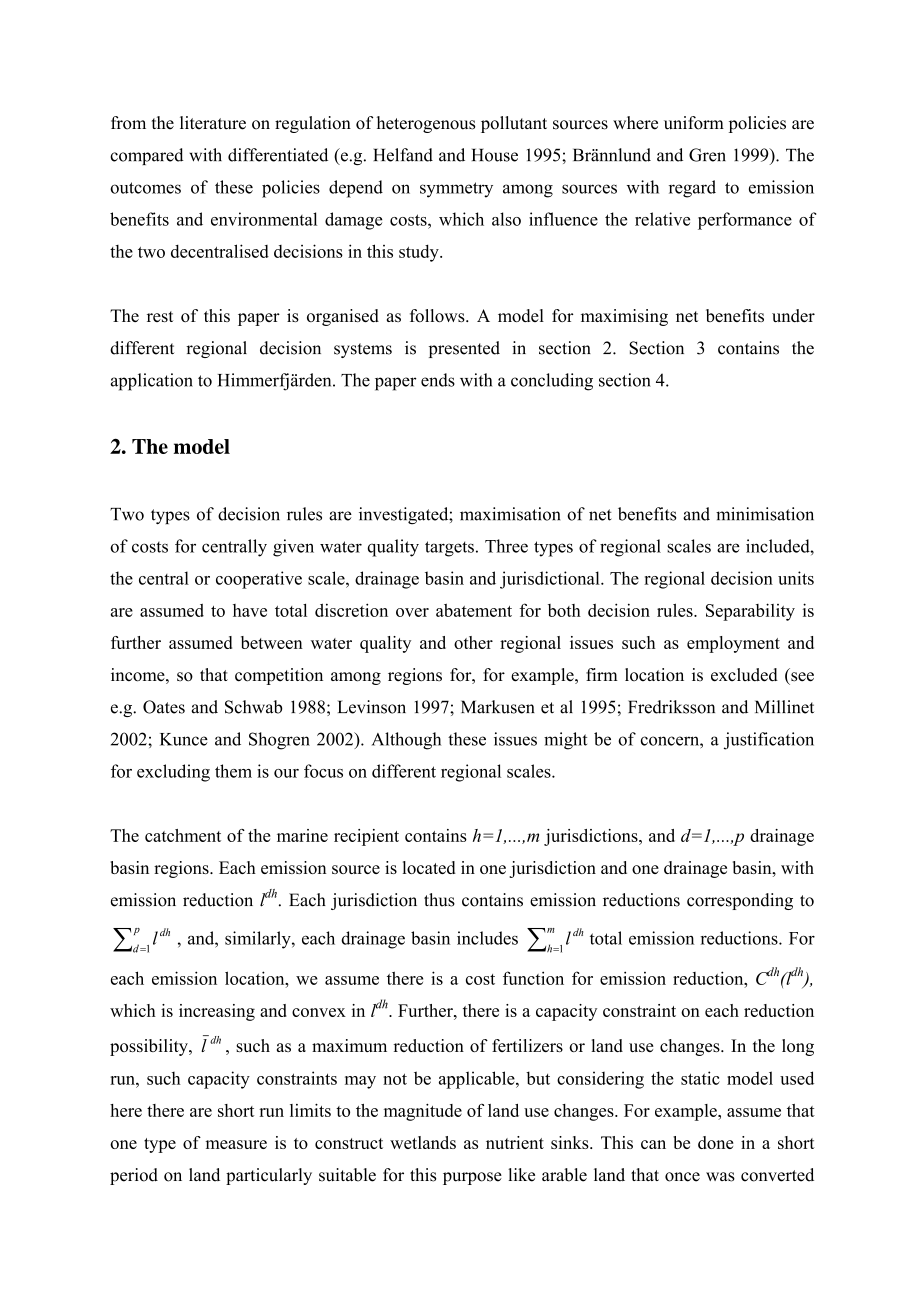  I want to click on corresponding, so click(740, 901).
